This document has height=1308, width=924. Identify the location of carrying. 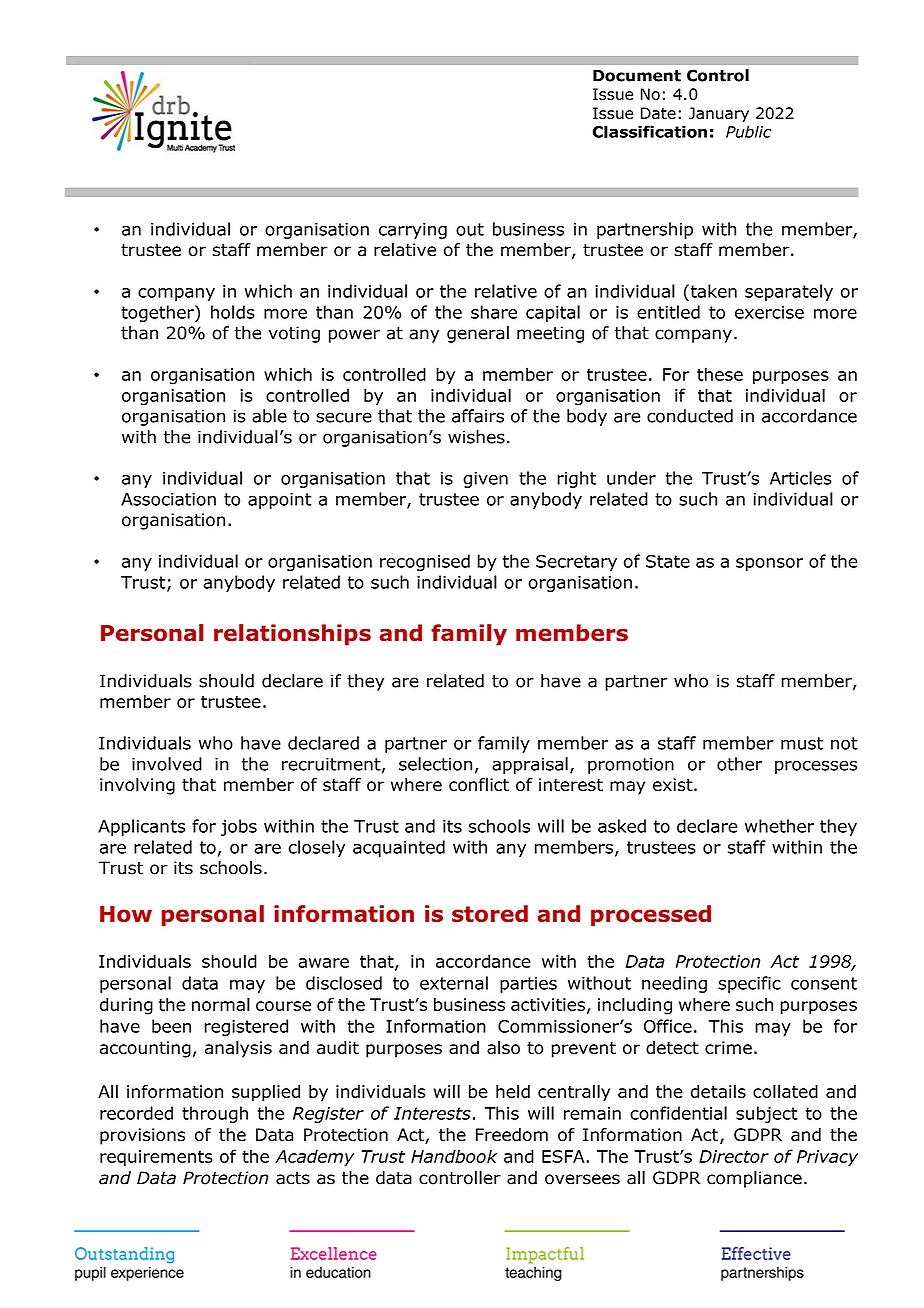
(413, 231).
